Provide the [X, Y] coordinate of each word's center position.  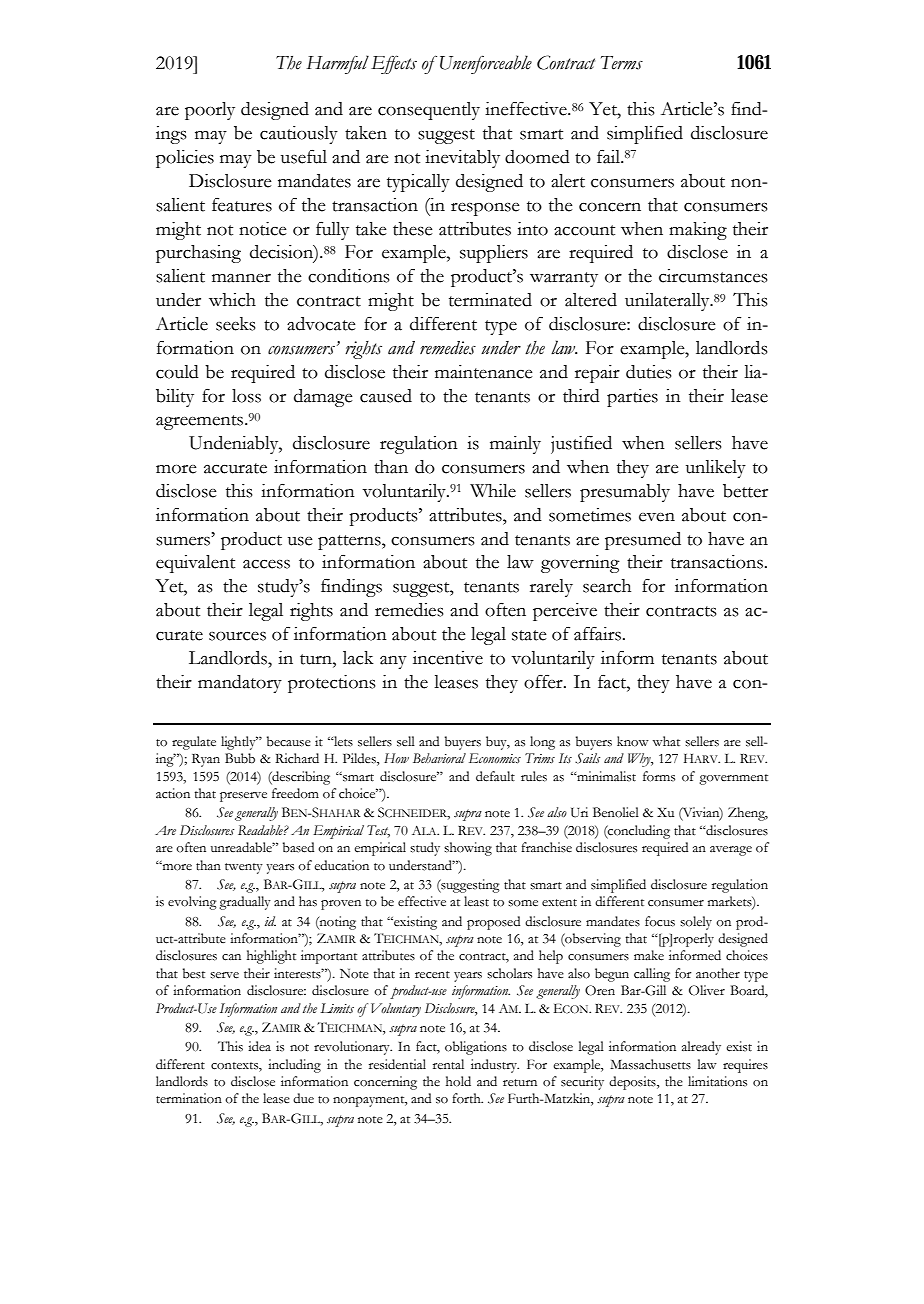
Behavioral [439, 758]
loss [246, 396]
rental [448, 1064]
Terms [622, 63]
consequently [429, 111]
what [666, 741]
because [289, 741]
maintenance [483, 372]
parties [632, 398]
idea [259, 1046]
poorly [210, 111]
